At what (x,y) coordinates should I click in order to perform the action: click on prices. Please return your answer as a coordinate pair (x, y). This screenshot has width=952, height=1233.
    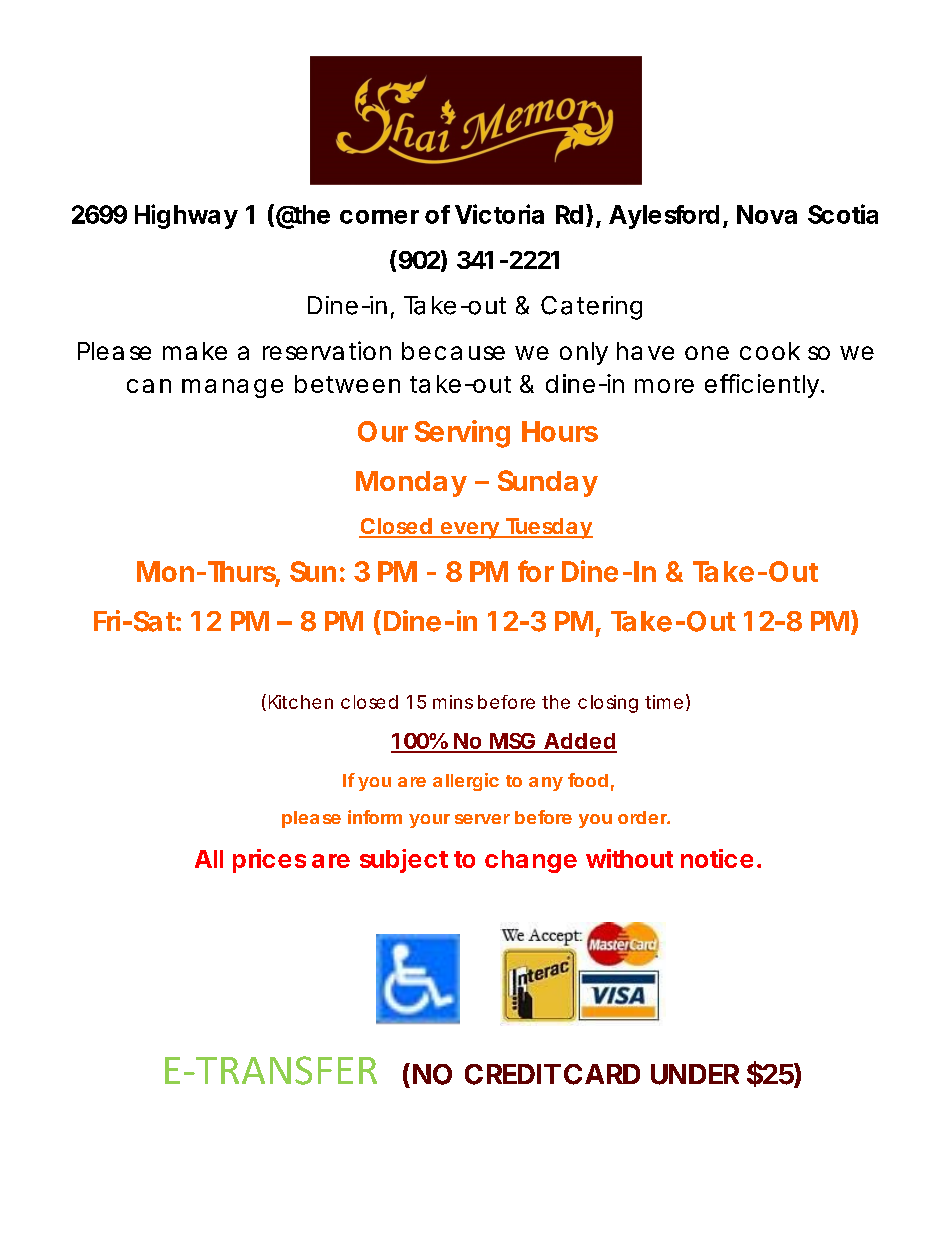
    Looking at the image, I should click on (269, 861).
